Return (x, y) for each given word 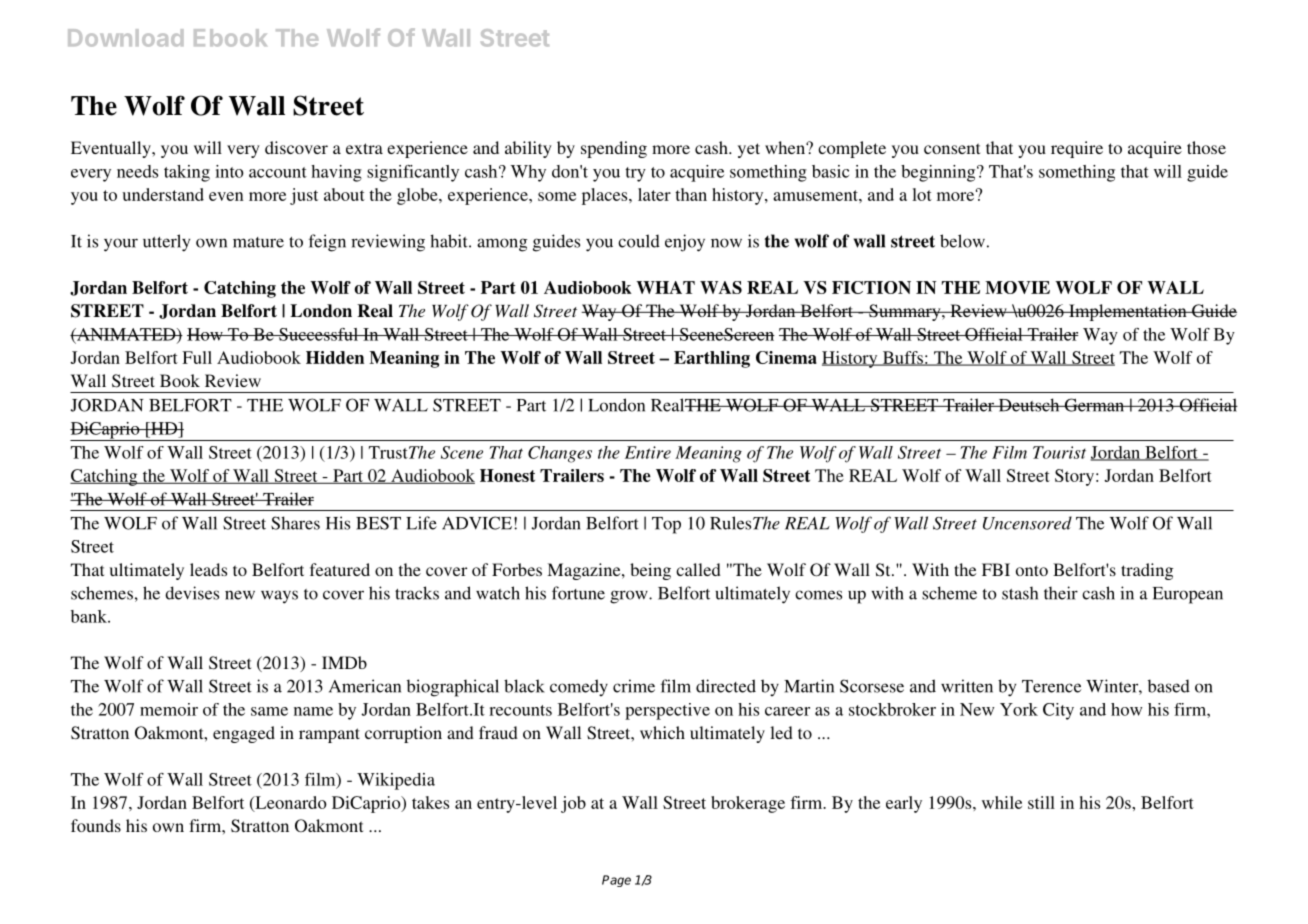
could (639, 241)
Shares (295, 523)
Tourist (1059, 452)
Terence (1051, 686)
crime (634, 686)
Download (125, 38)
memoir (169, 709)
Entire (648, 452)
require (1077, 149)
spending (614, 149)
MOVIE (1017, 287)
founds (96, 825)
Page (616, 881)
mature (258, 242)
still (1041, 802)
